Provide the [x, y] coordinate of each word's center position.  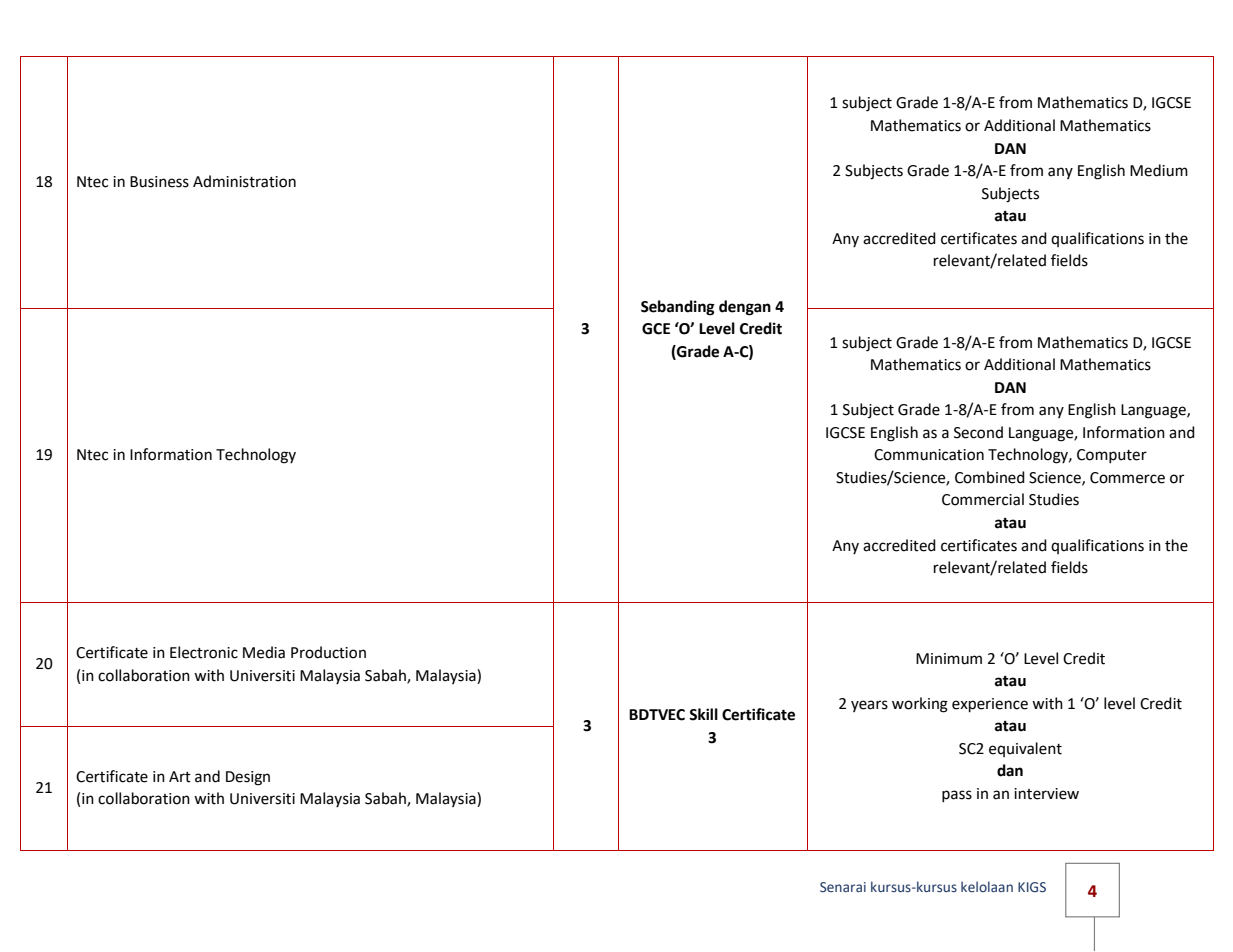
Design [248, 778]
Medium [1159, 170]
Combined [990, 477]
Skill [703, 714]
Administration [244, 181]
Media [264, 652]
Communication [929, 455]
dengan [745, 308]
